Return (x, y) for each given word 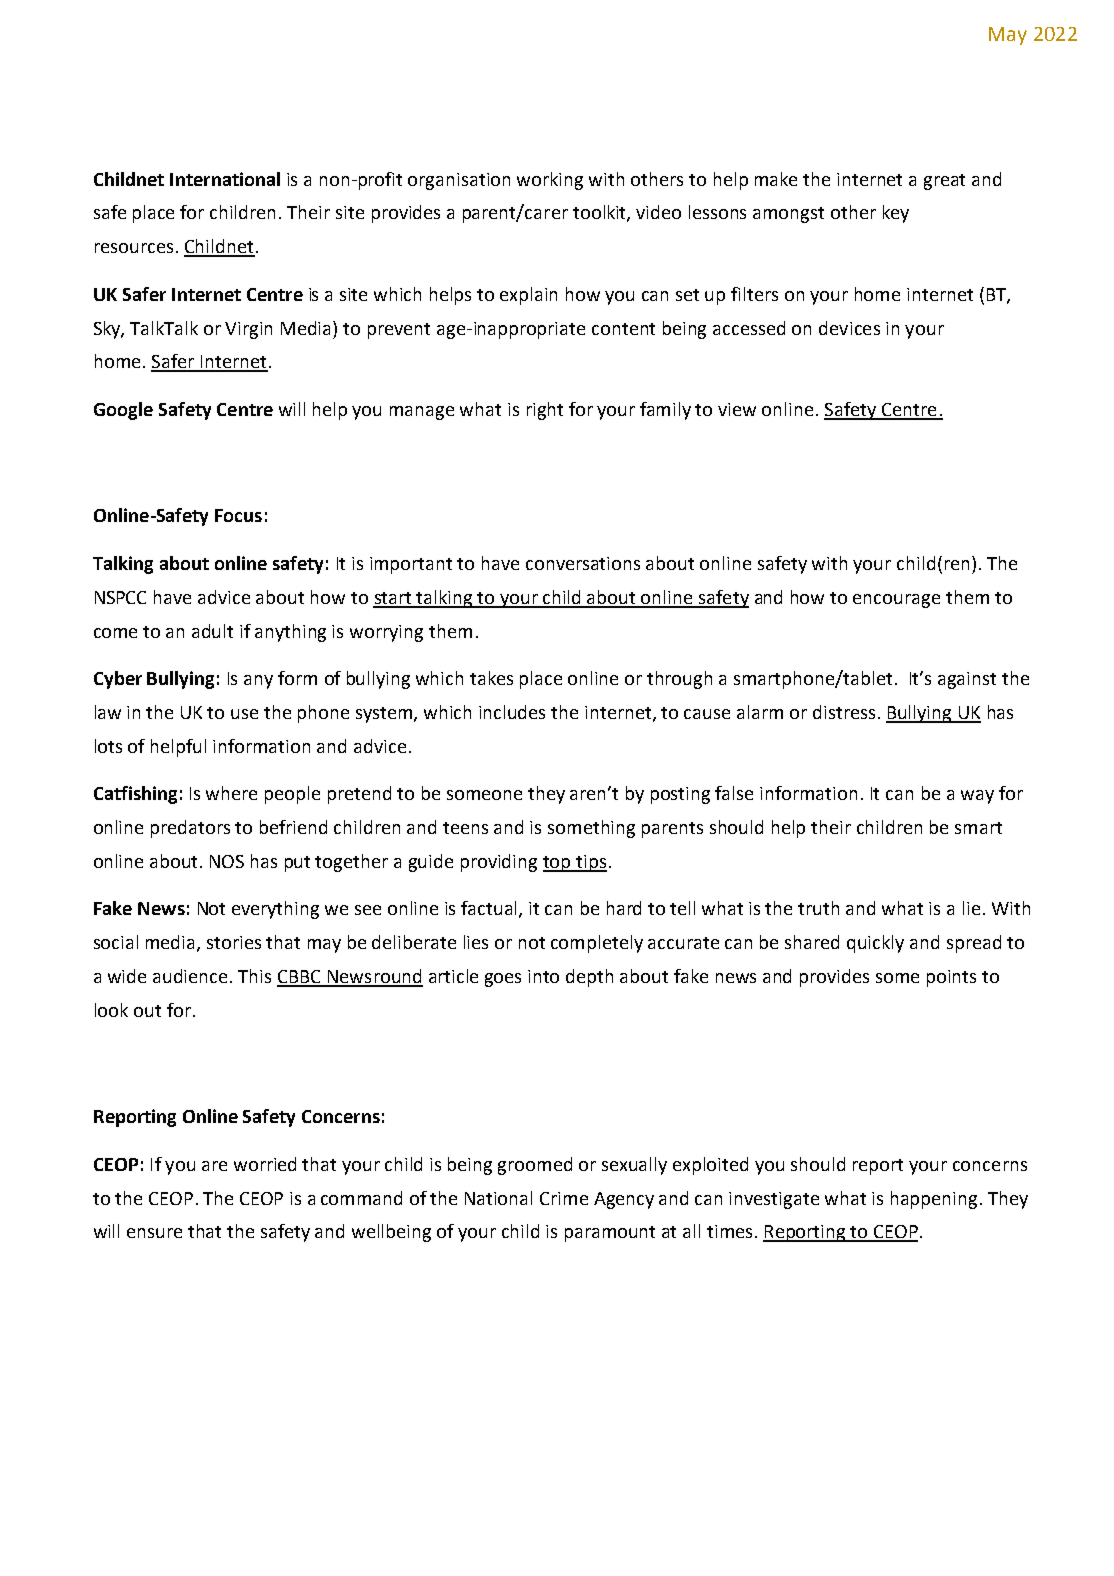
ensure (154, 1233)
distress (844, 712)
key (896, 214)
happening (934, 1200)
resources (134, 248)
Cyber (118, 680)
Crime (564, 1198)
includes (512, 712)
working (550, 181)
